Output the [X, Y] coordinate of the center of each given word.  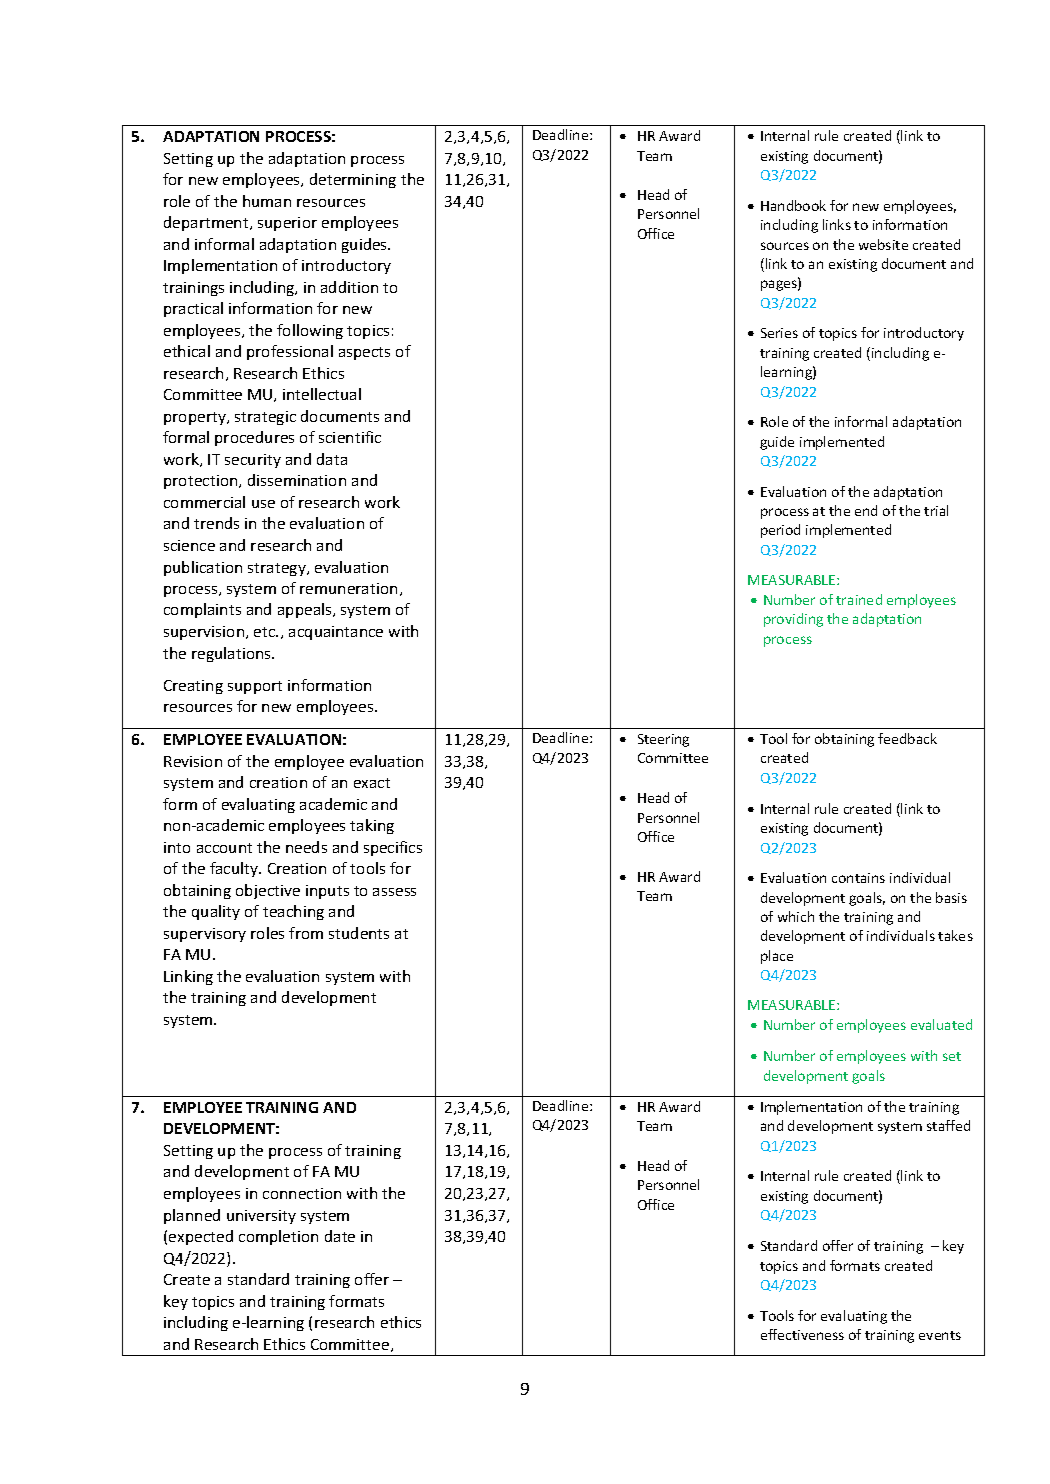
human [267, 201]
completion [278, 1237]
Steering [663, 740]
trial [936, 510]
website [883, 244]
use [263, 504]
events [940, 1335]
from [306, 933]
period [780, 531]
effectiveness [802, 1334]
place [777, 957]
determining [353, 180]
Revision [193, 761]
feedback [907, 738]
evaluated [941, 1024]
